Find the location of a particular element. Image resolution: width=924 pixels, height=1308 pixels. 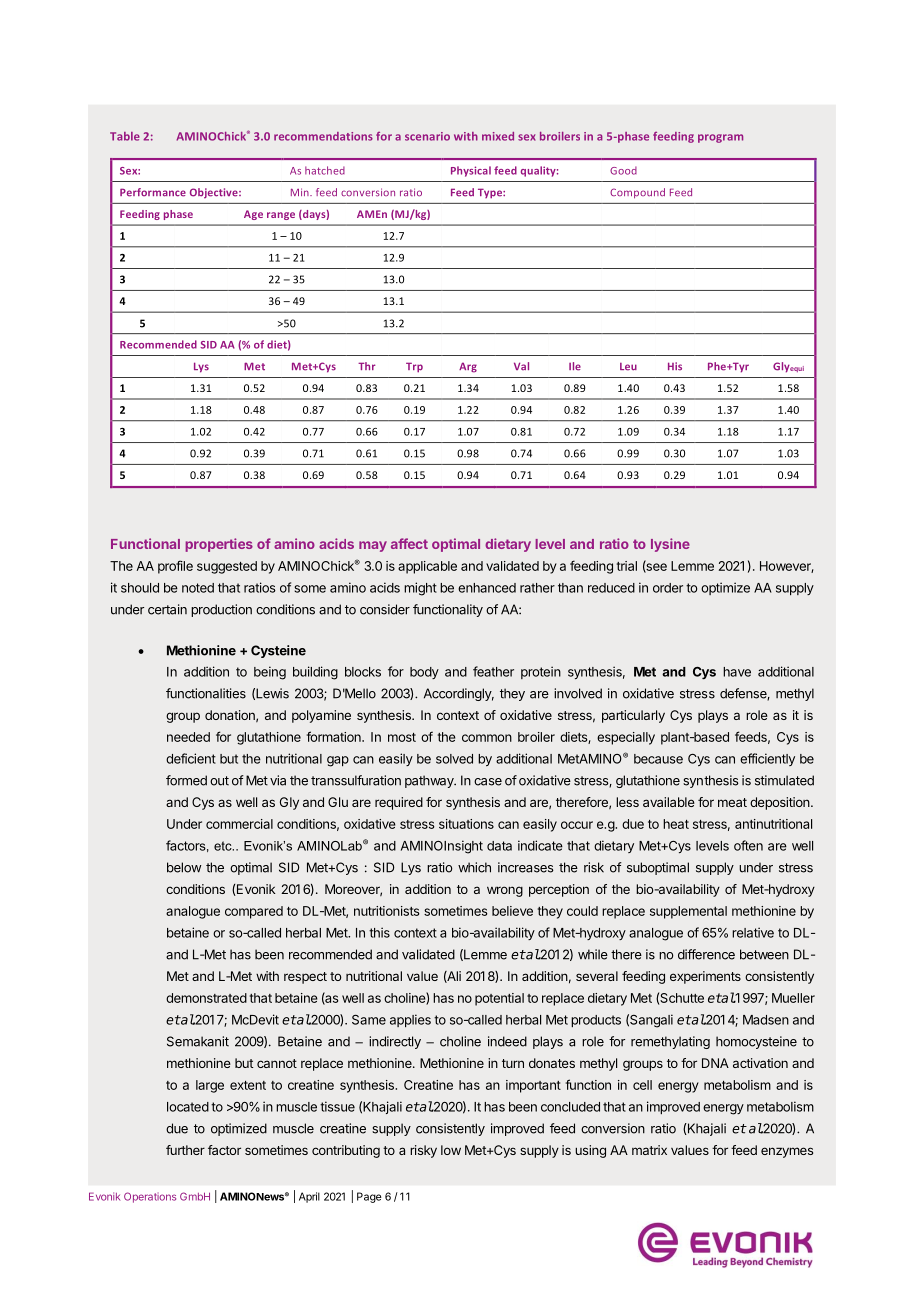

supplemental is located at coordinates (688, 912).
